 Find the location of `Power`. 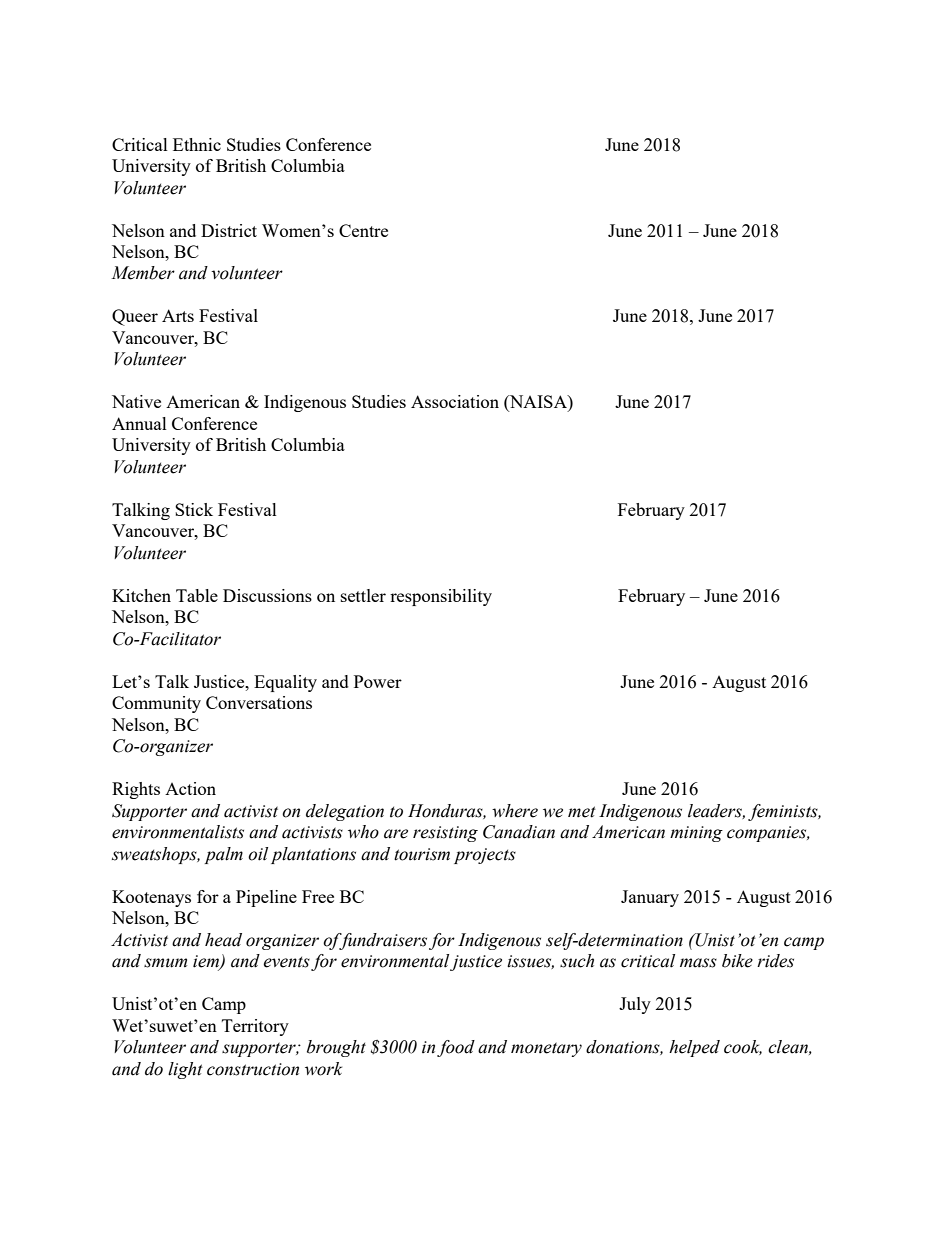

Power is located at coordinates (378, 681).
